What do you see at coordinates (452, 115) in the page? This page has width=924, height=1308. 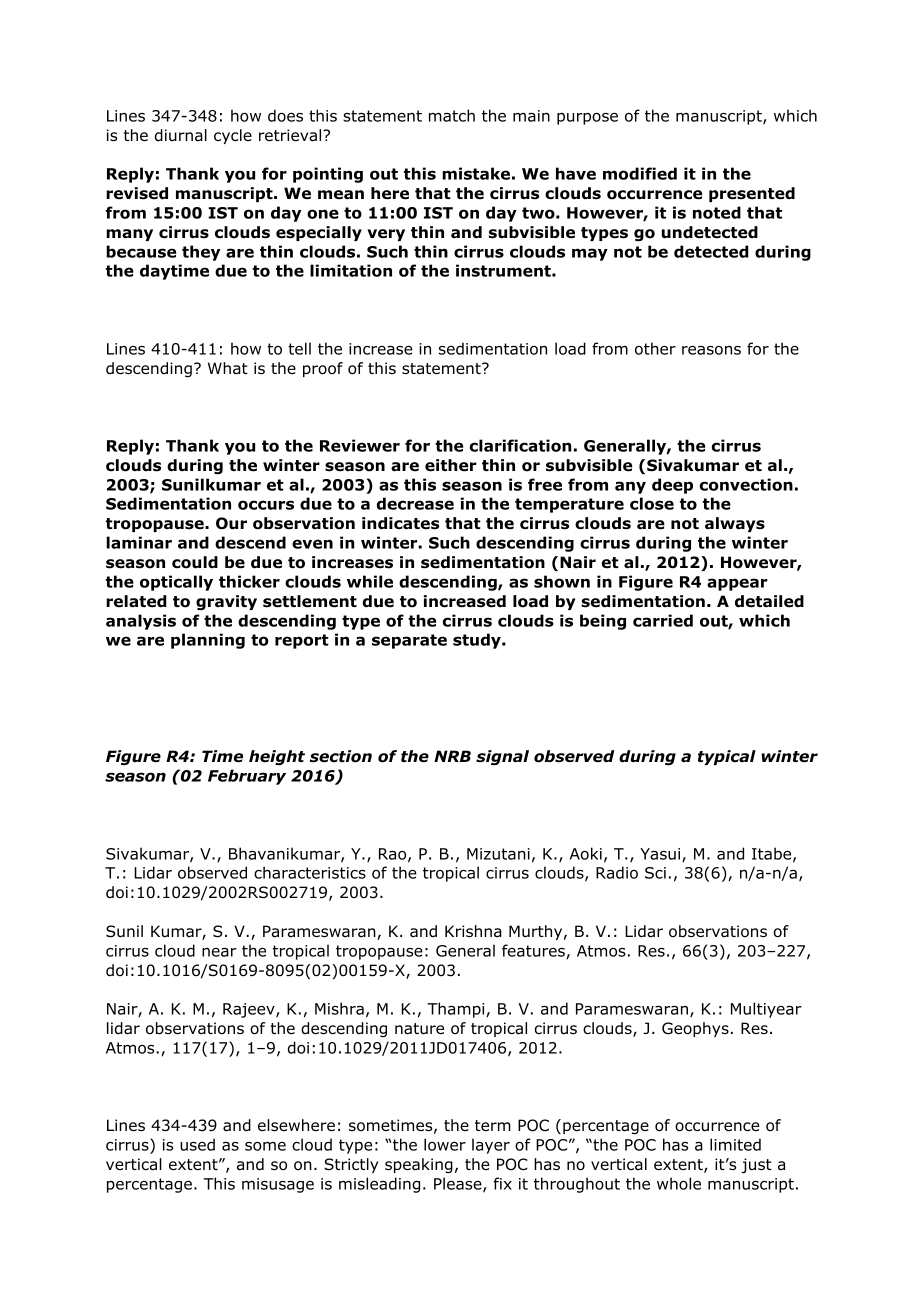 I see `match` at bounding box center [452, 115].
